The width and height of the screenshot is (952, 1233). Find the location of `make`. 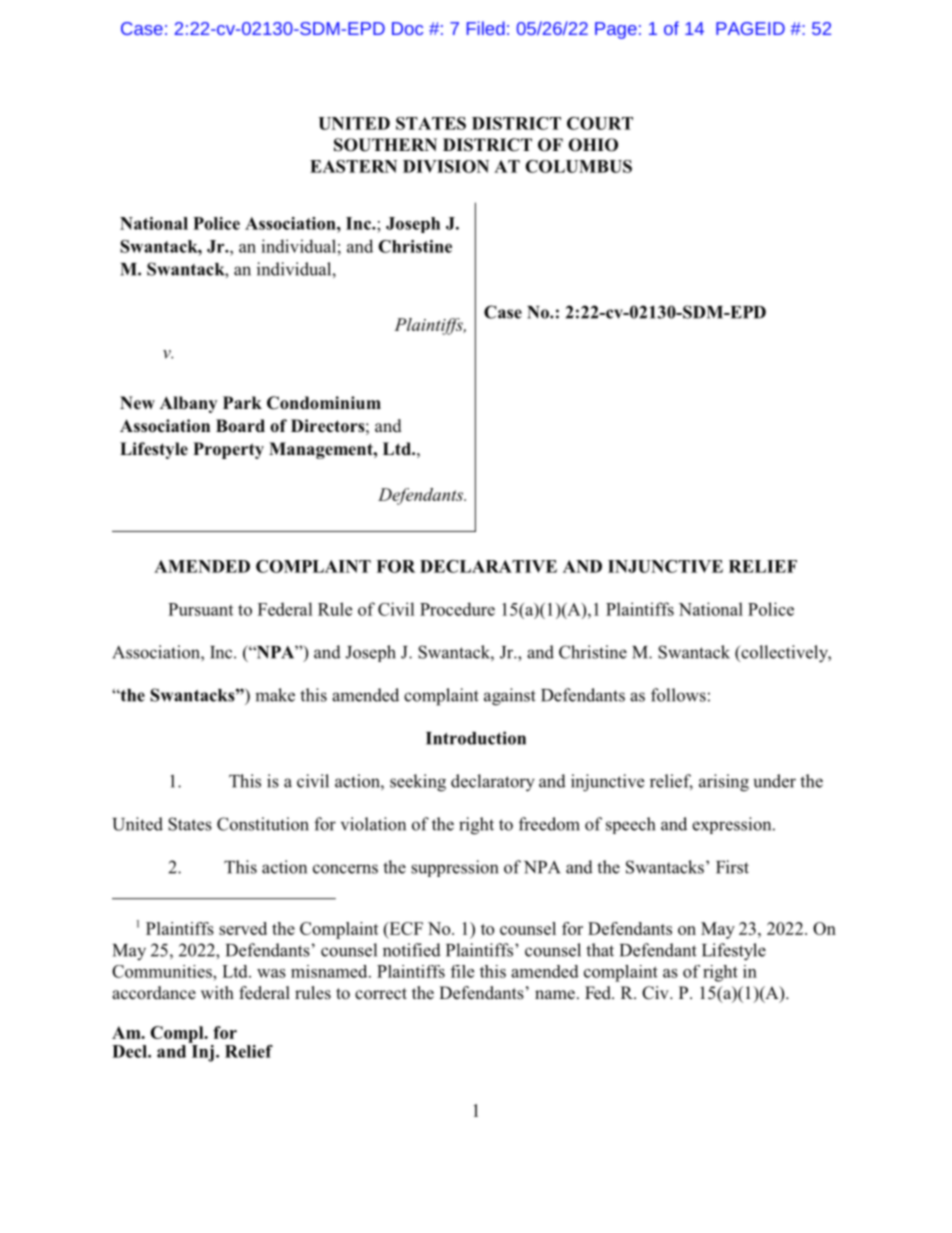

make is located at coordinates (275, 695).
